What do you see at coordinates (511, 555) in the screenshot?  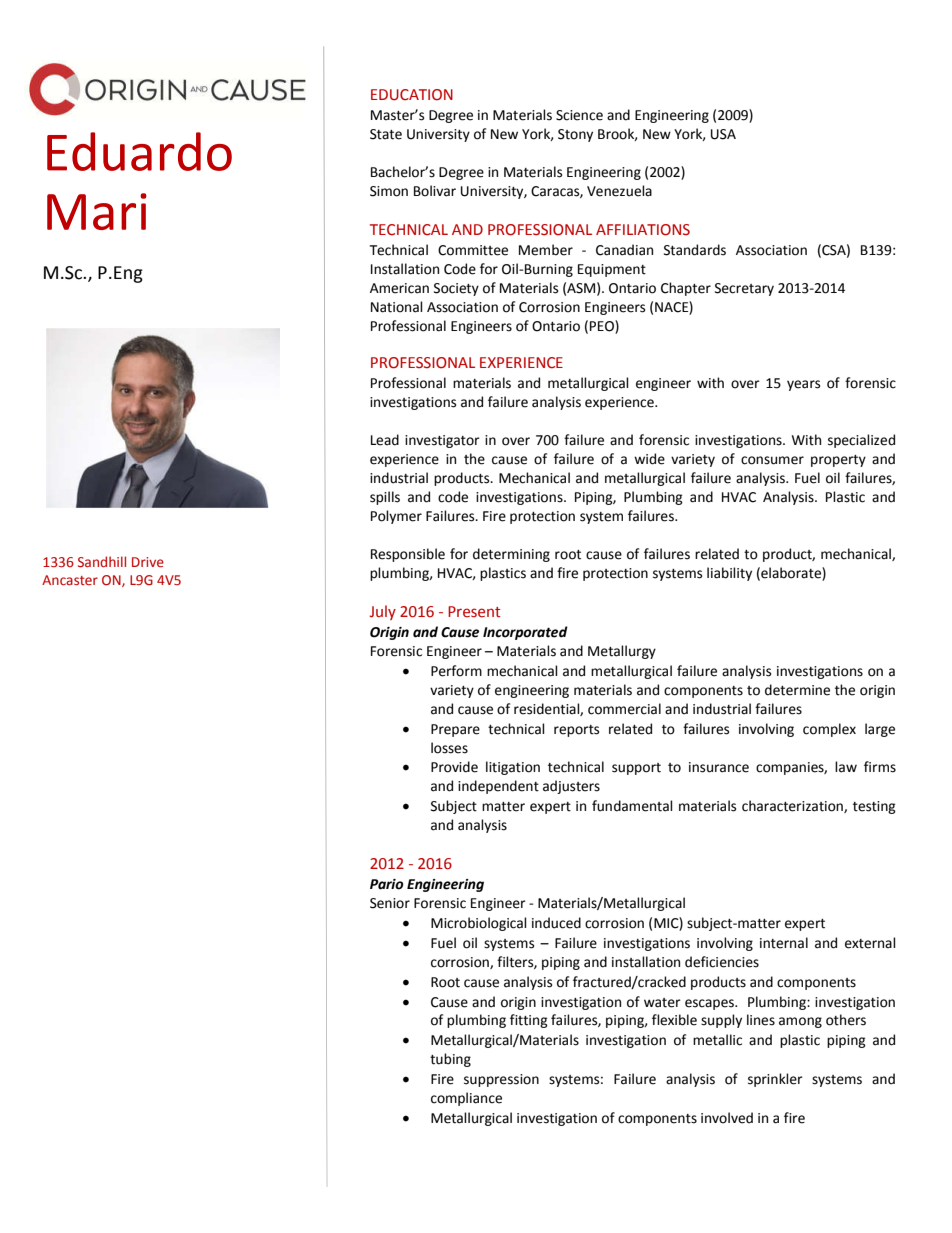 I see `determining` at bounding box center [511, 555].
